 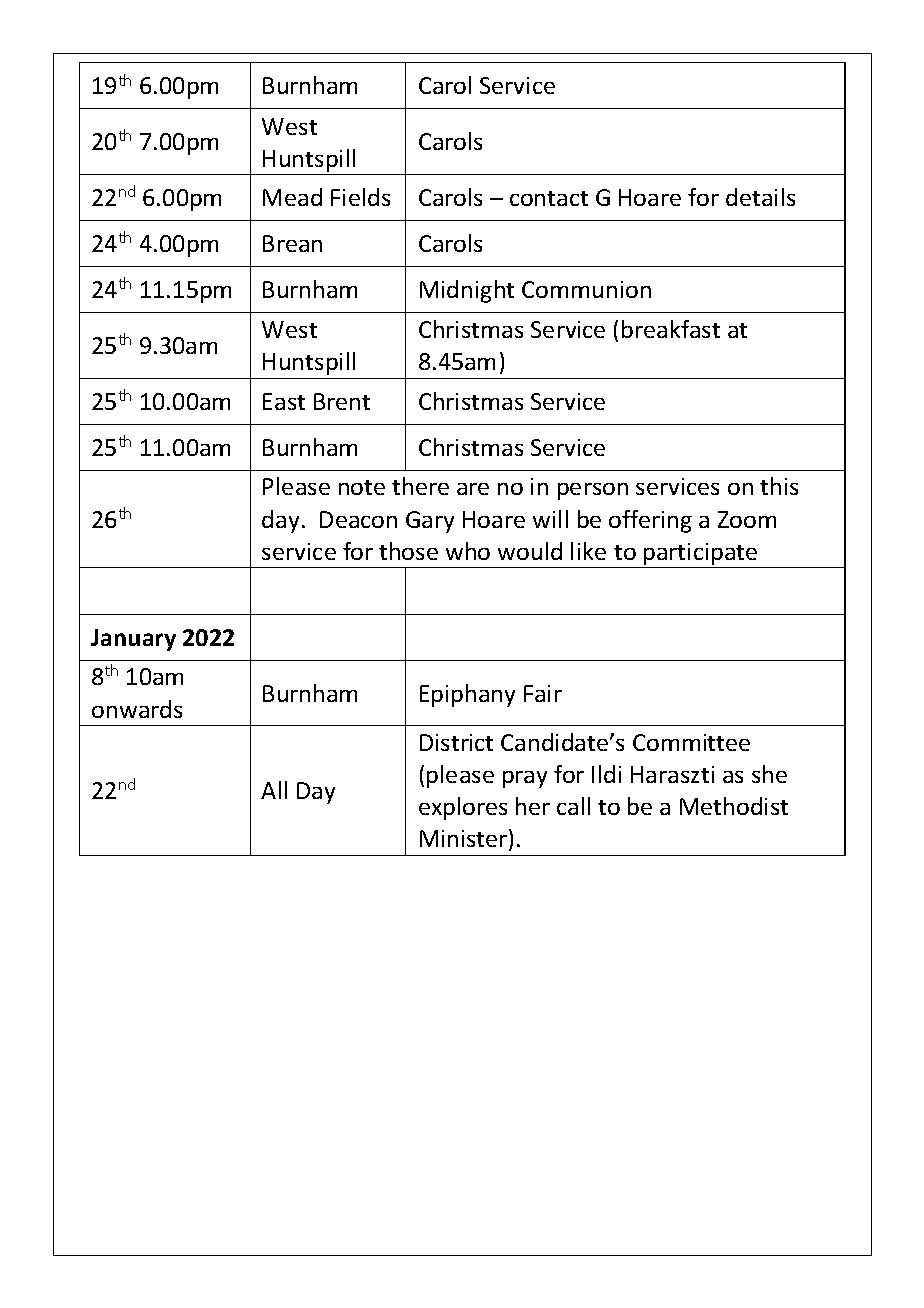 What do you see at coordinates (671, 329) in the screenshot?
I see `breakfast` at bounding box center [671, 329].
